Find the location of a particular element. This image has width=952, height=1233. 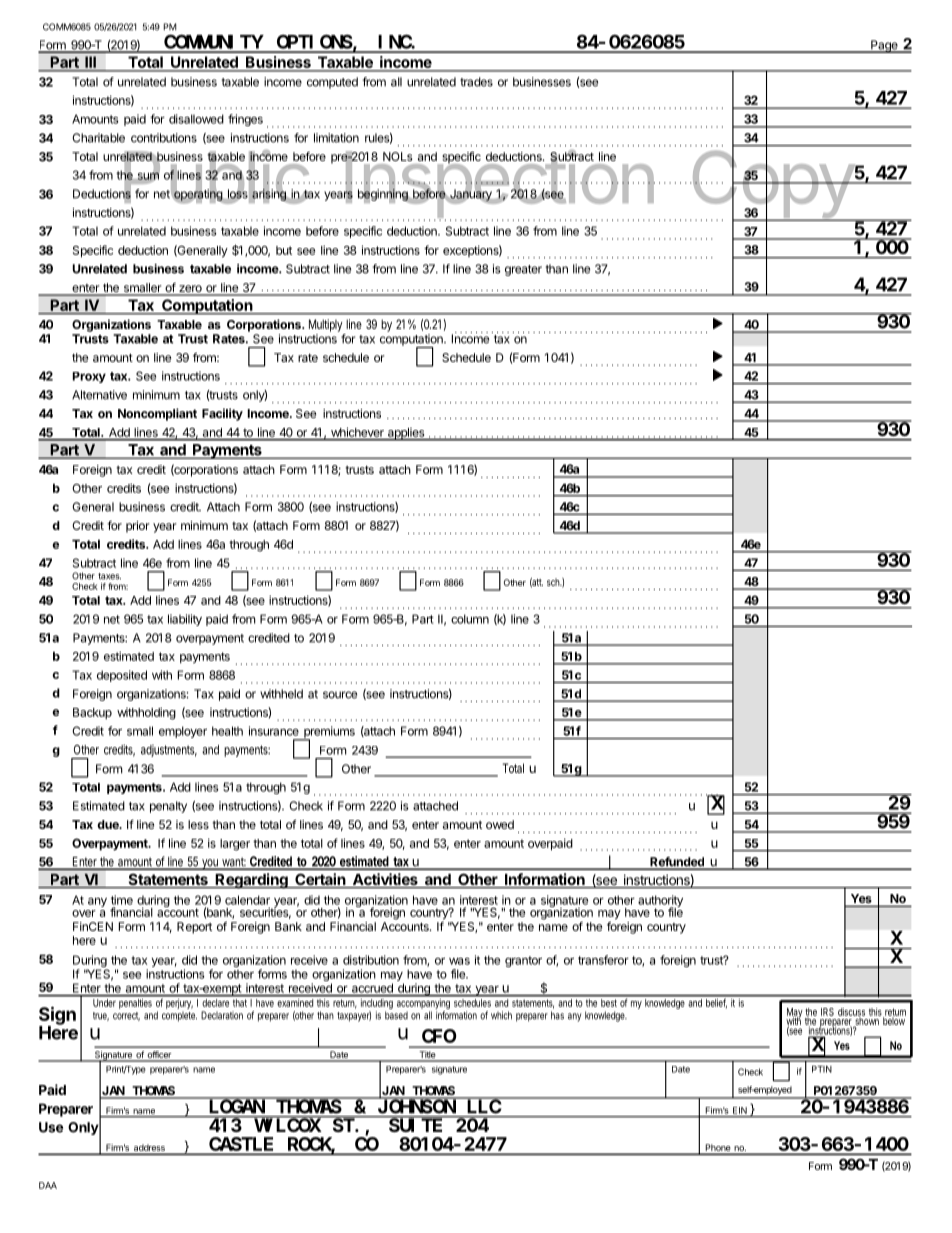

time is located at coordinates (122, 900).
